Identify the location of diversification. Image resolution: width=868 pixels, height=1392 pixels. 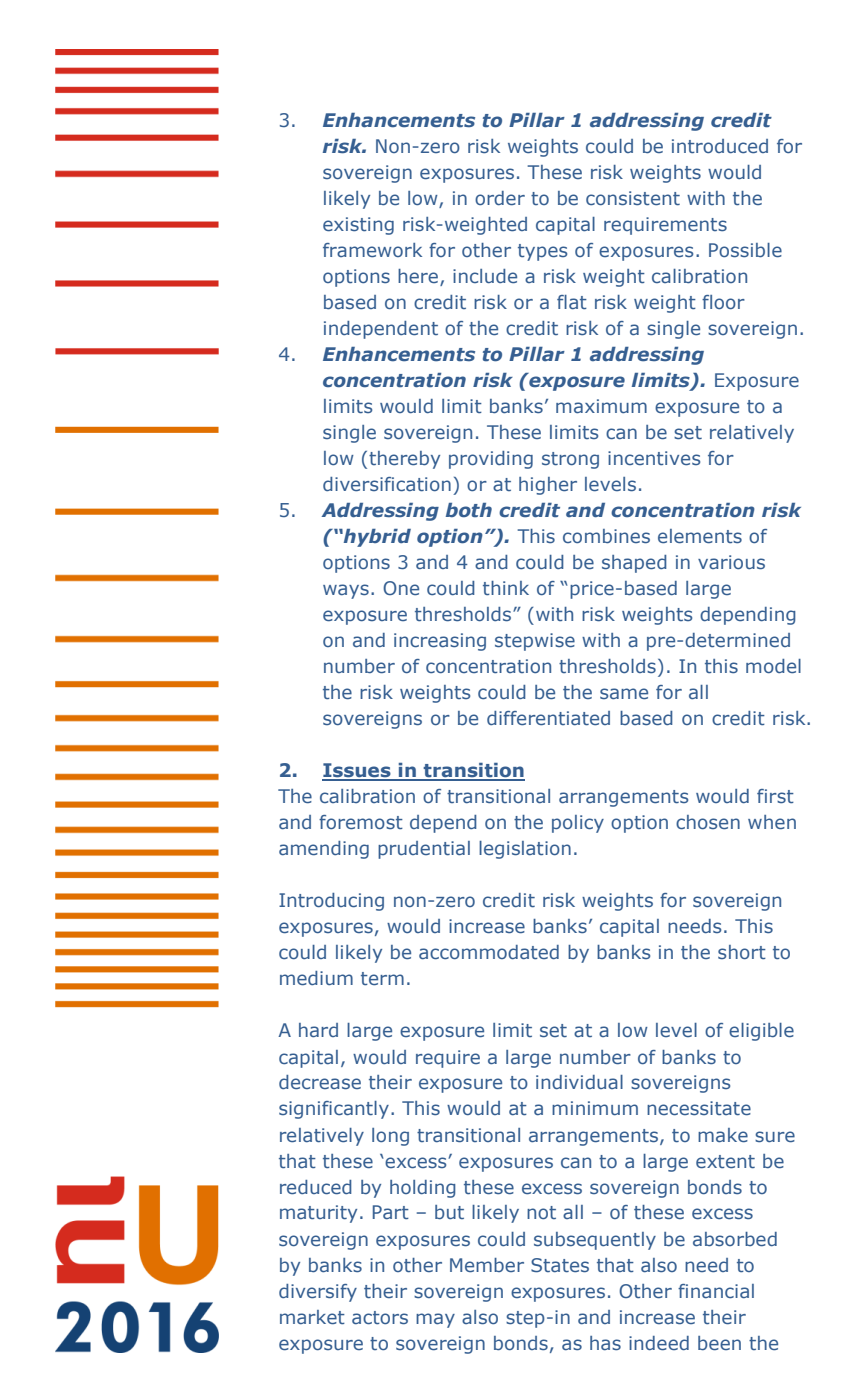
(387, 484).
